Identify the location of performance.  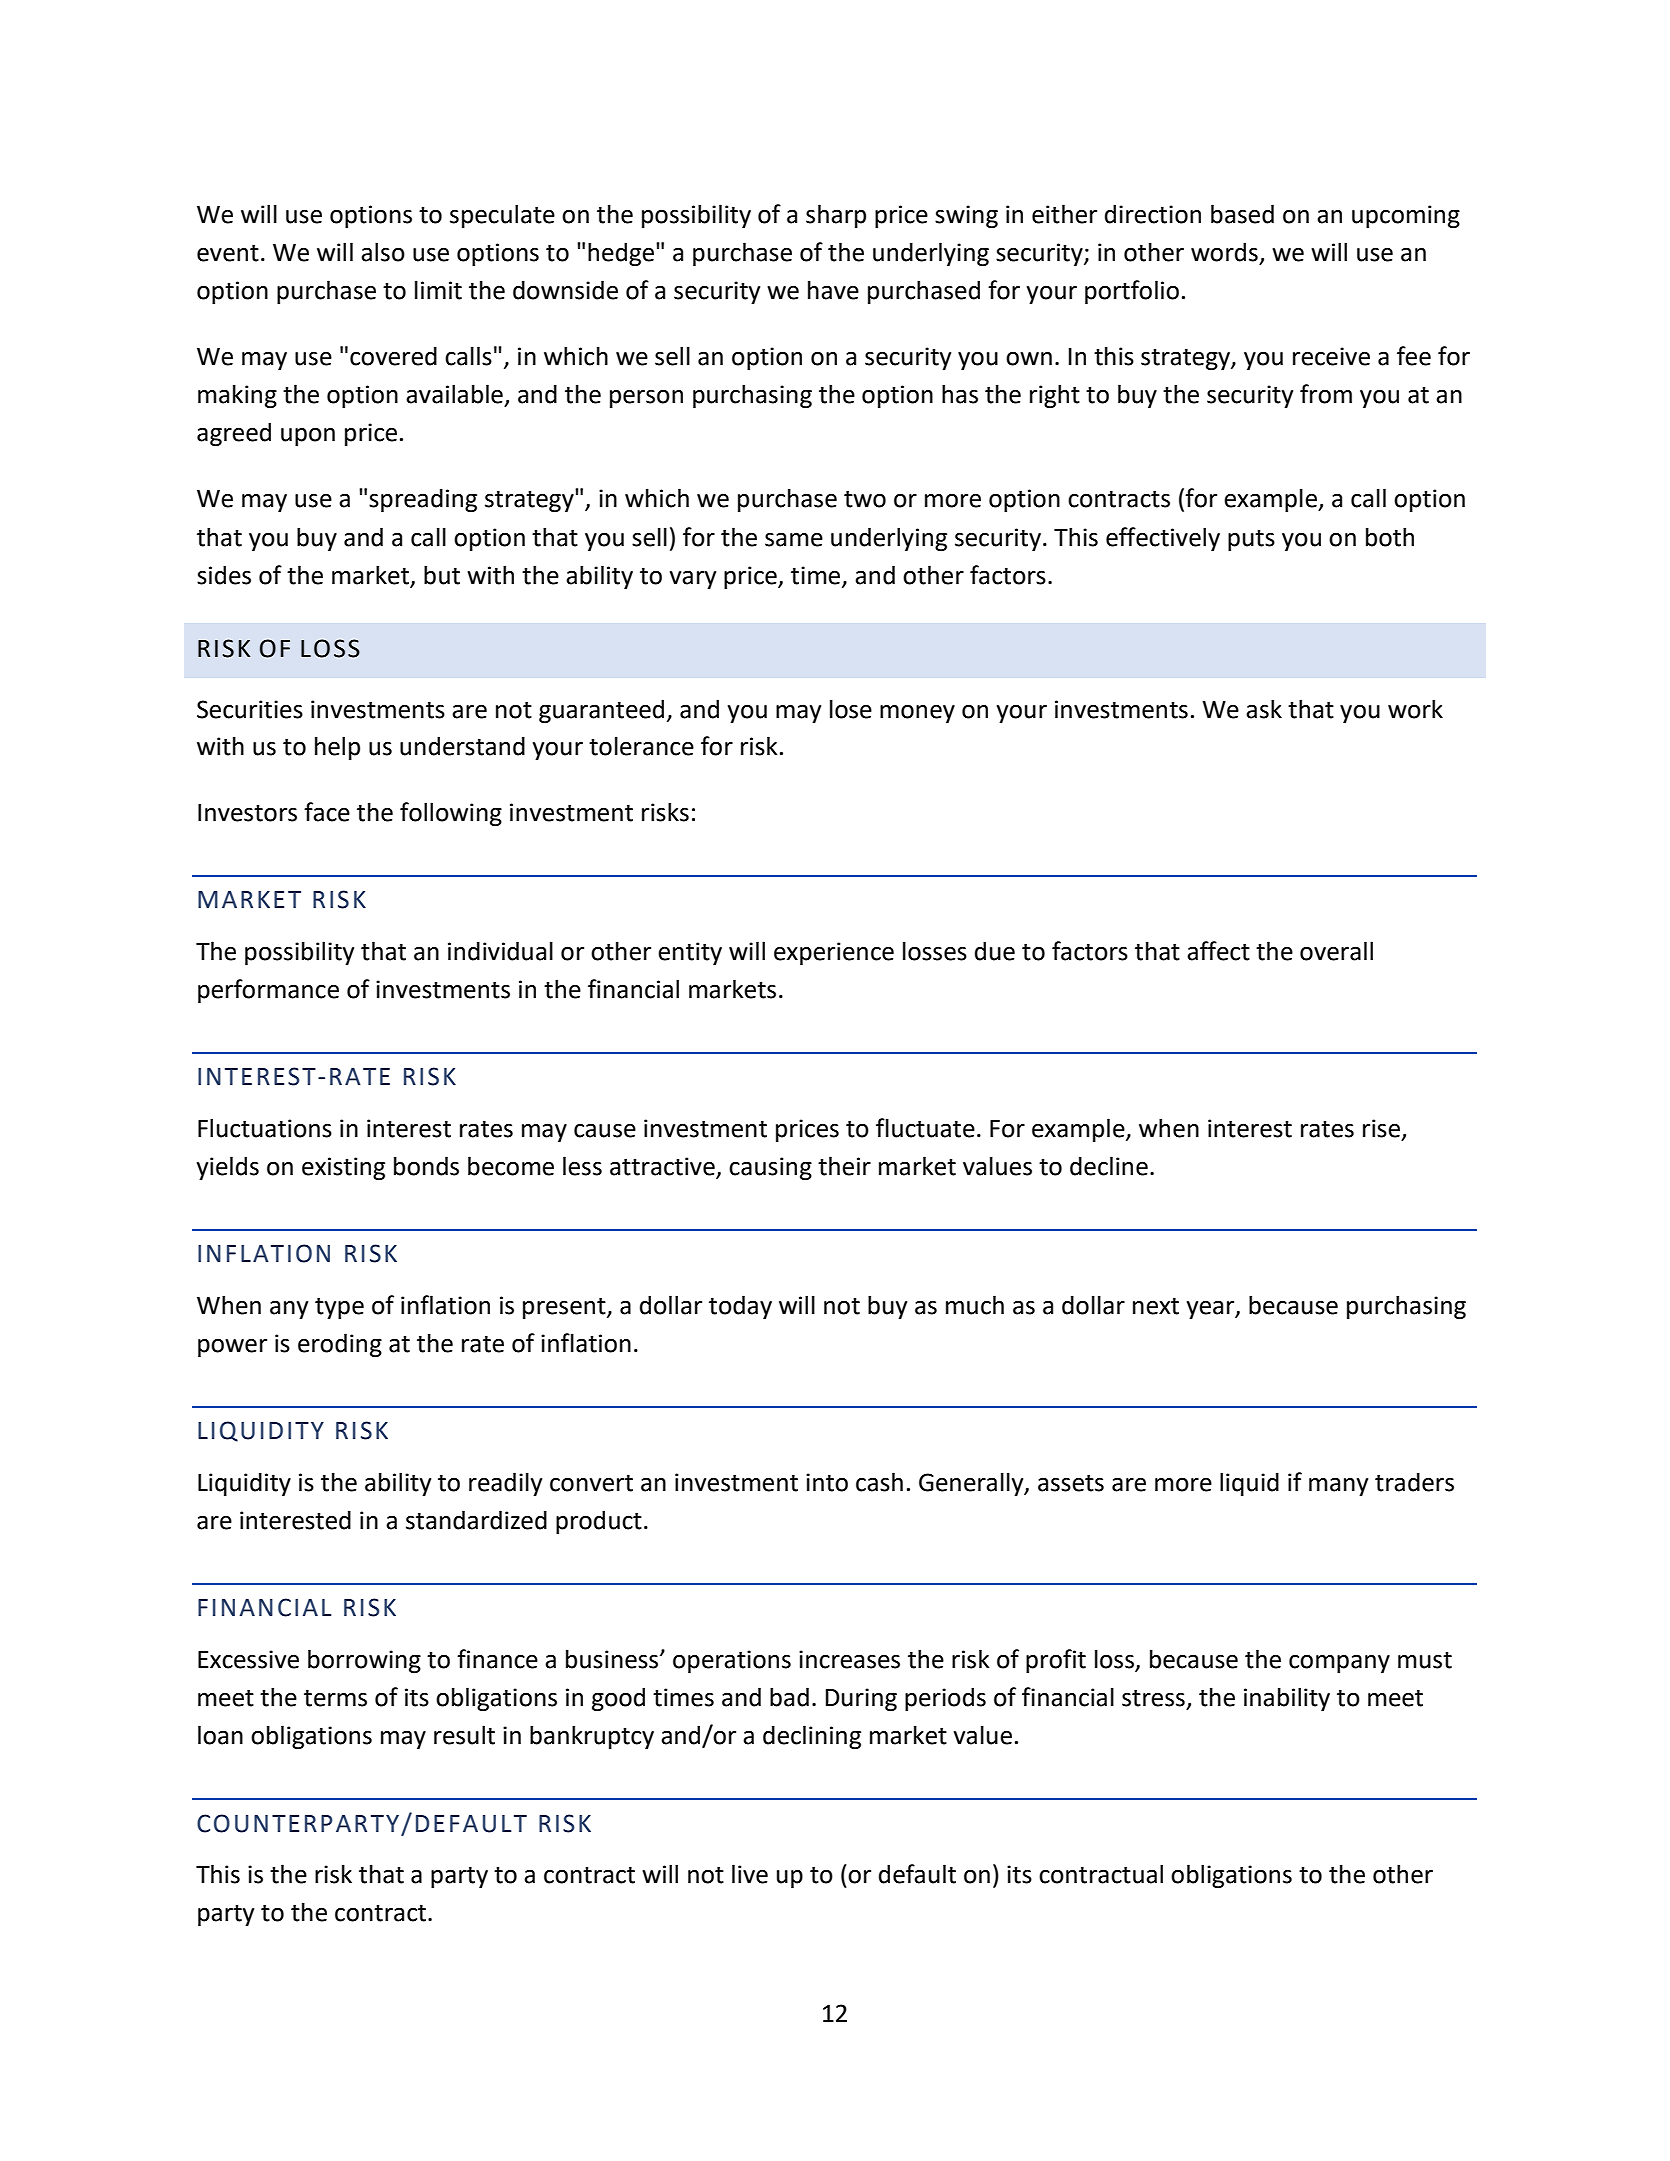
(268, 991).
